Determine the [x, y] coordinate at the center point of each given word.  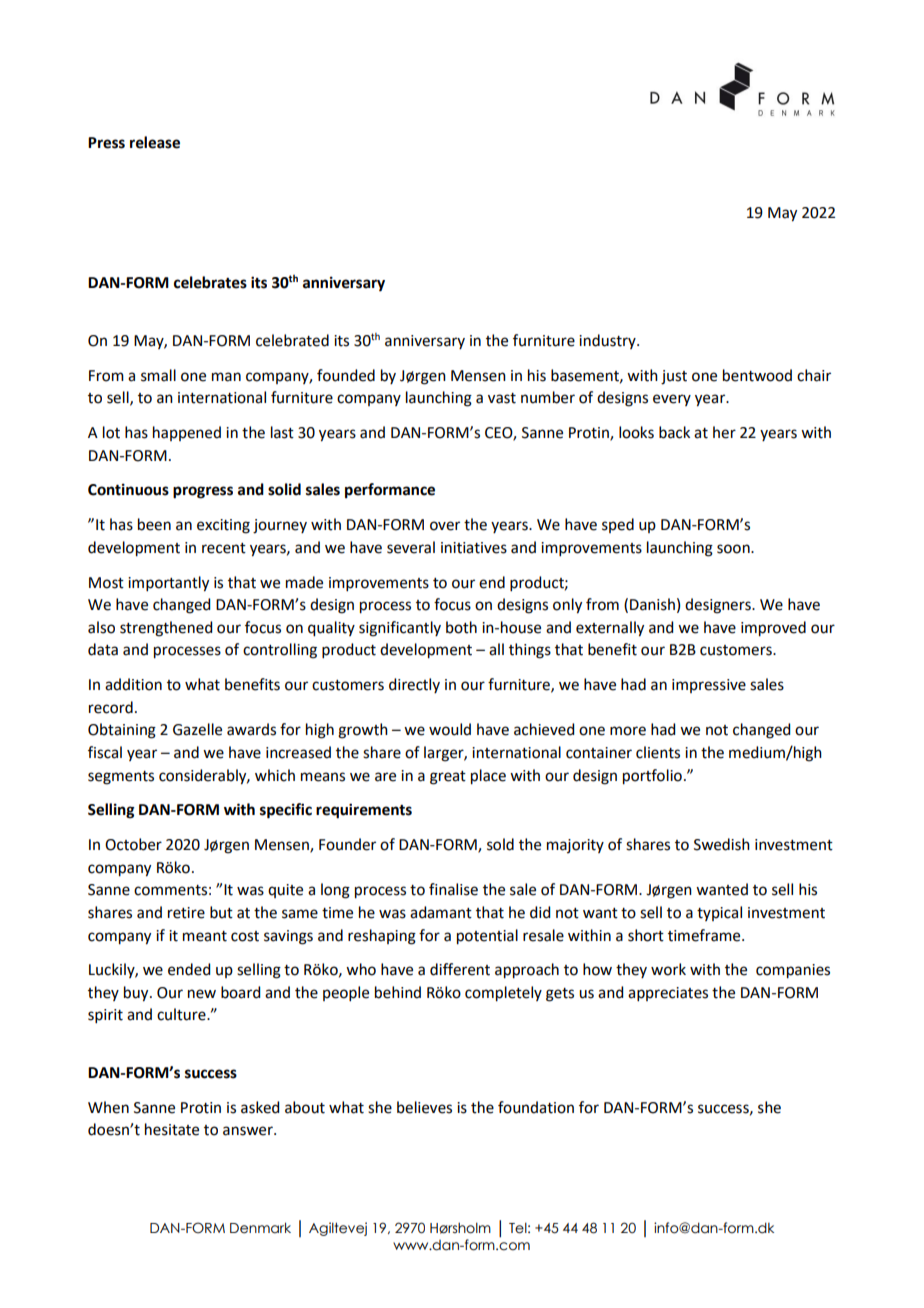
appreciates [668, 994]
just [674, 377]
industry [608, 341]
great [448, 778]
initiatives [474, 548]
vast [502, 398]
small [158, 375]
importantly [168, 584]
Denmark [260, 1228]
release [155, 142]
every [672, 400]
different [460, 969]
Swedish [722, 844]
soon [734, 549]
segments [121, 778]
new [202, 994]
